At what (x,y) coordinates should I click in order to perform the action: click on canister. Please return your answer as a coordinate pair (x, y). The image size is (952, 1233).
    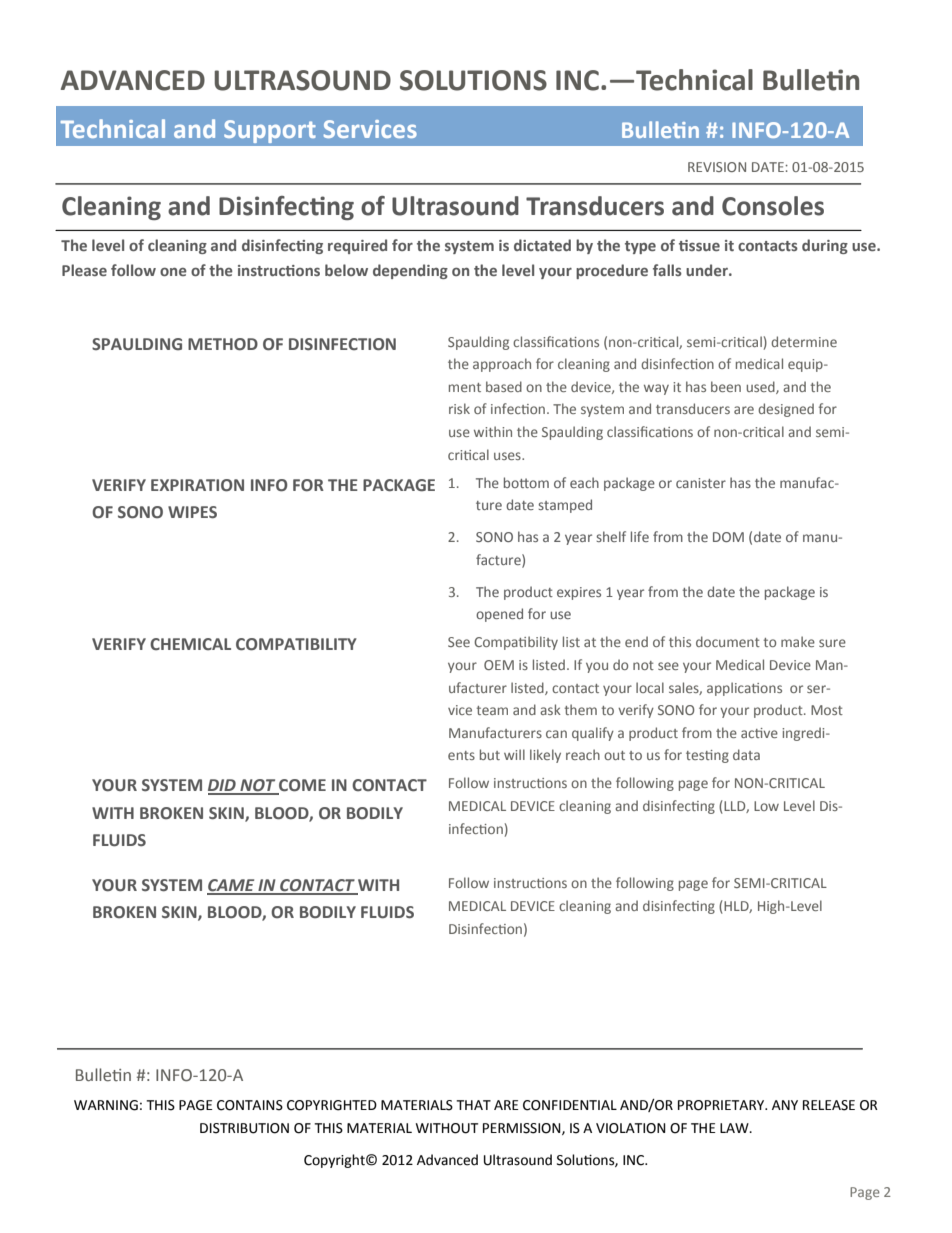
    Looking at the image, I should click on (701, 483).
